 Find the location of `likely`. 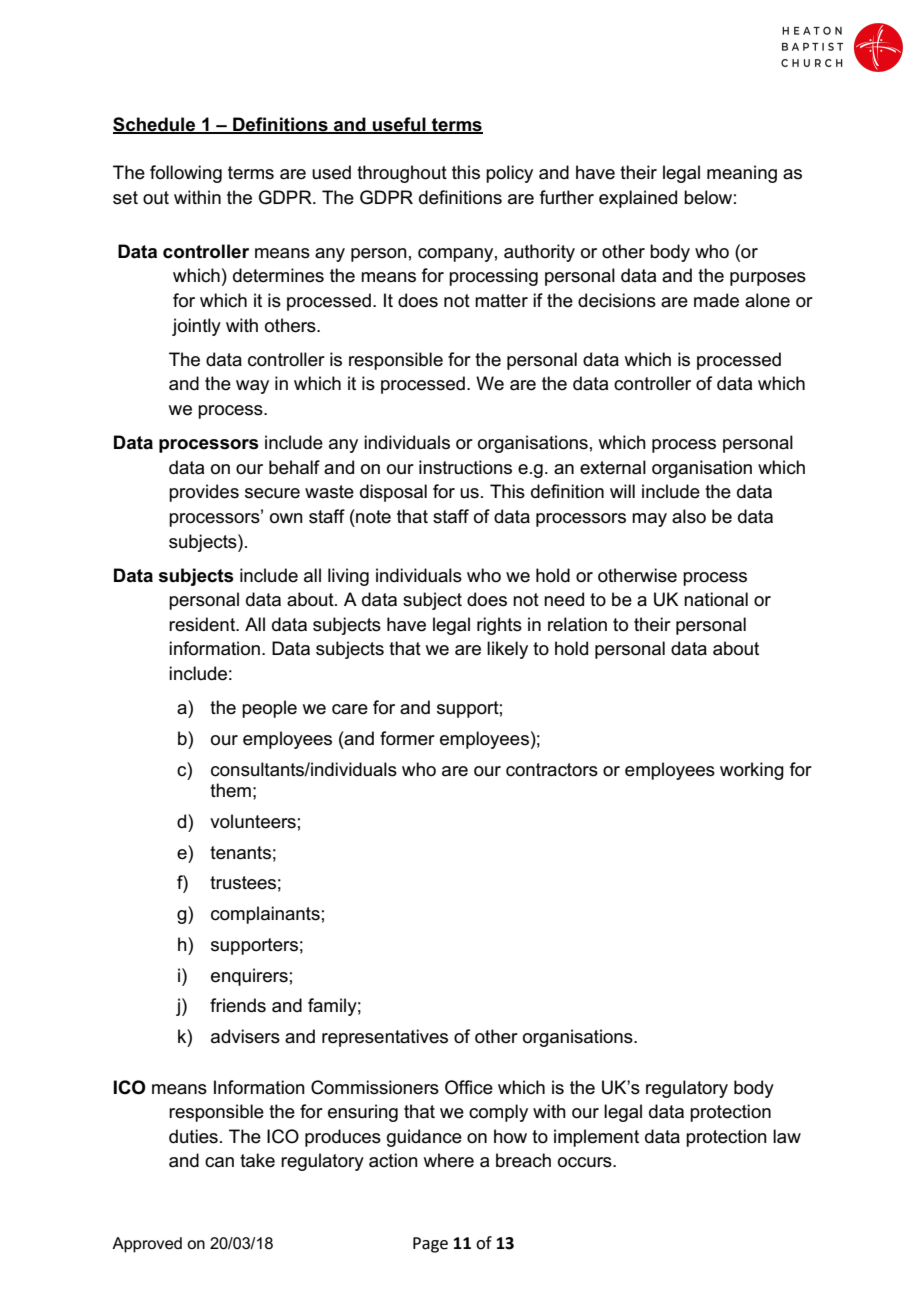

likely is located at coordinates (507, 650).
